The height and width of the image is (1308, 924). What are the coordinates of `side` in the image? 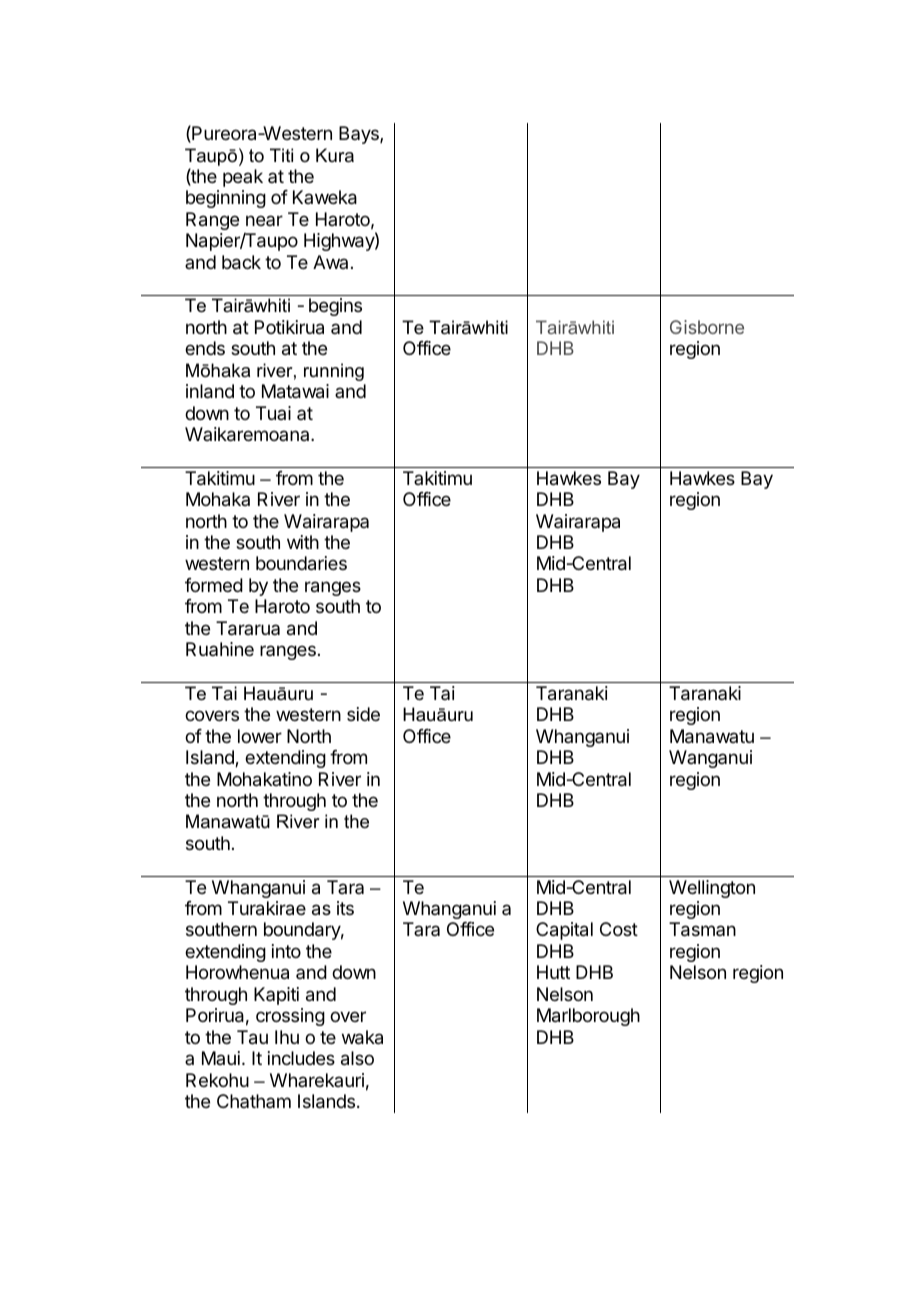 It's located at (363, 714).
